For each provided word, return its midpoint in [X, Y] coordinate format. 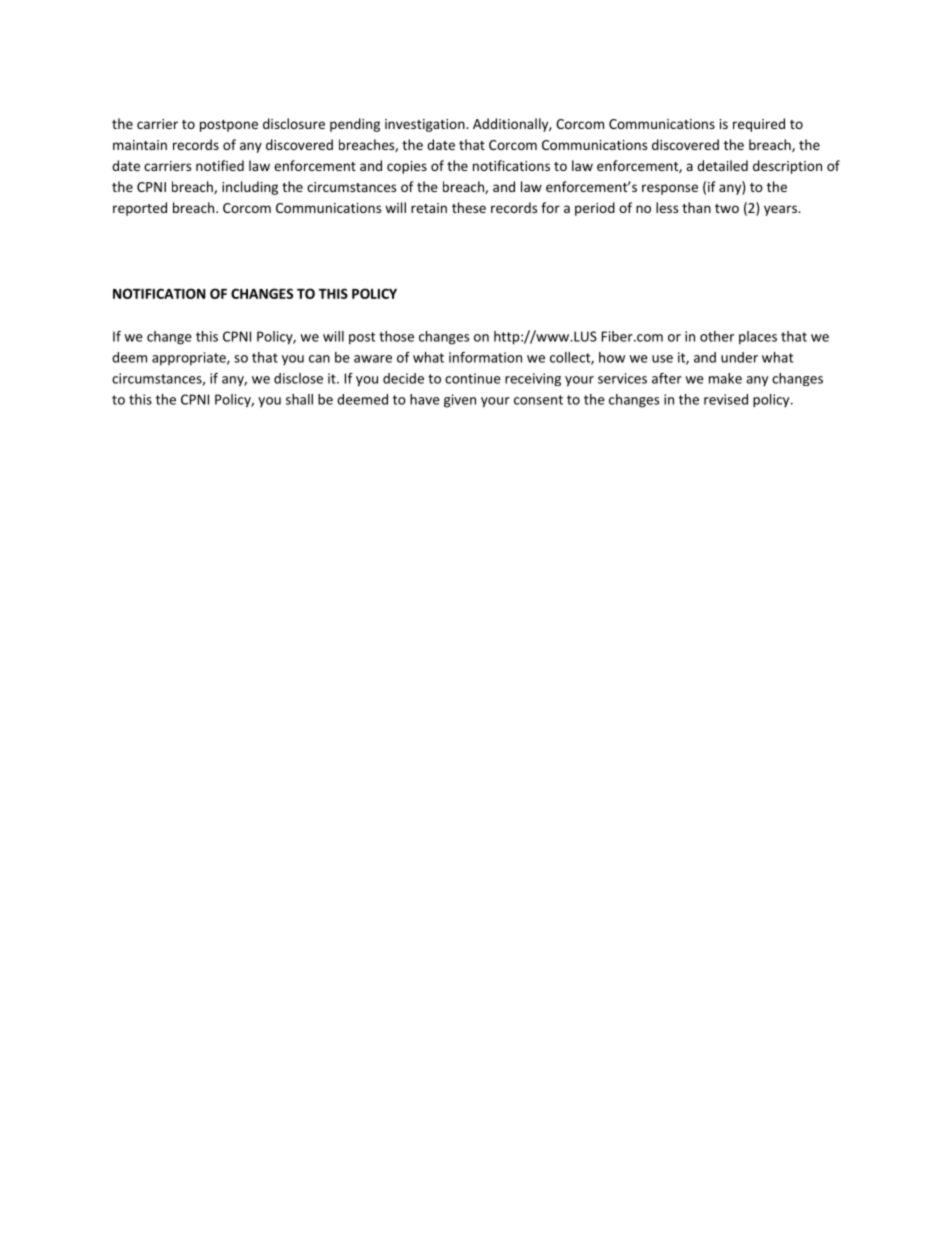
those [396, 336]
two [727, 208]
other [717, 336]
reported [140, 209]
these [469, 207]
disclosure [294, 123]
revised [726, 399]
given [460, 401]
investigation [426, 125]
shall [299, 399]
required [759, 125]
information [485, 357]
